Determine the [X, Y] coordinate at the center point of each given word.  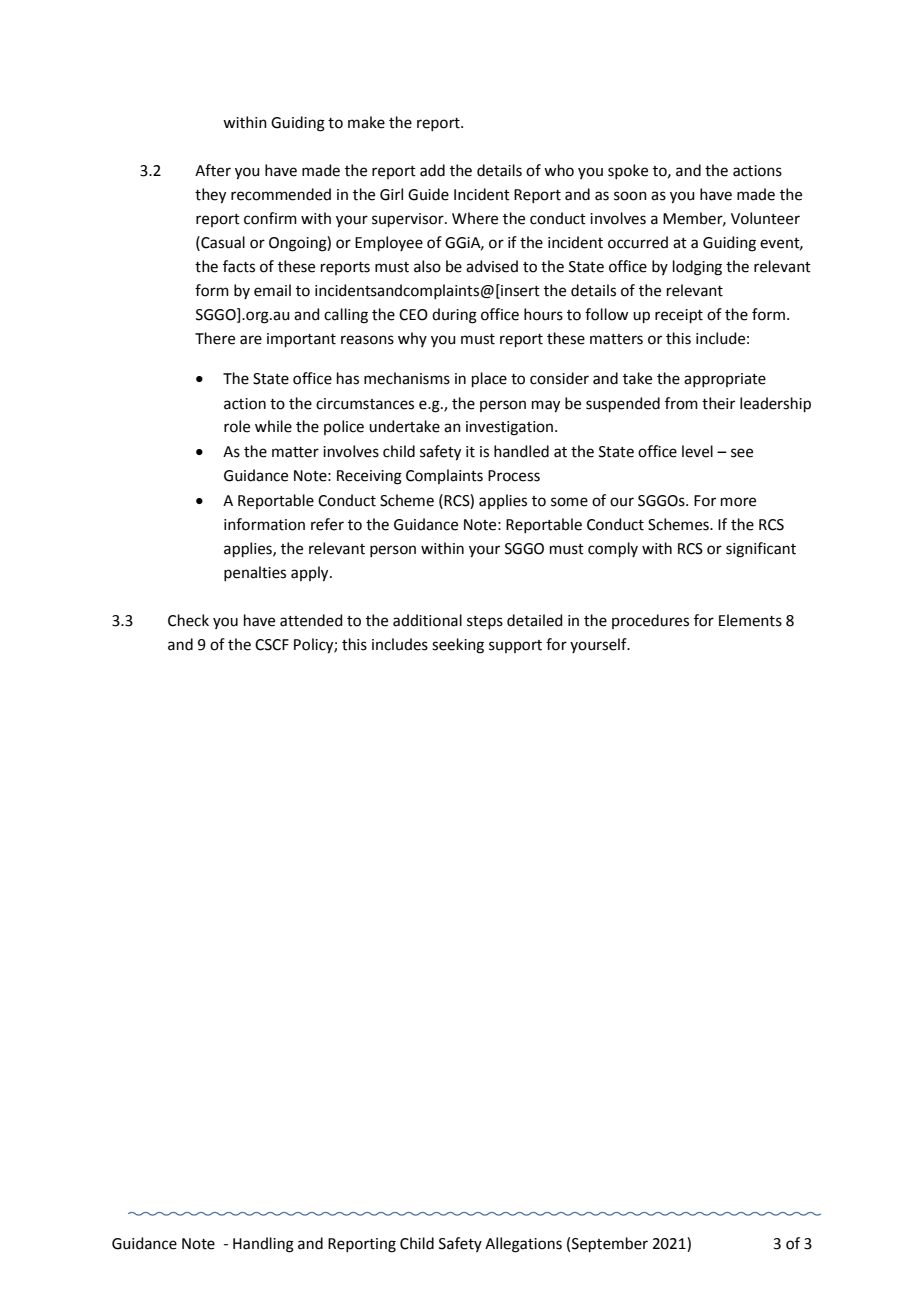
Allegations [523, 1245]
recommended [281, 194]
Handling [263, 1245]
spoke [628, 171]
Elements [750, 620]
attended [311, 620]
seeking [458, 646]
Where [475, 218]
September [610, 1244]
